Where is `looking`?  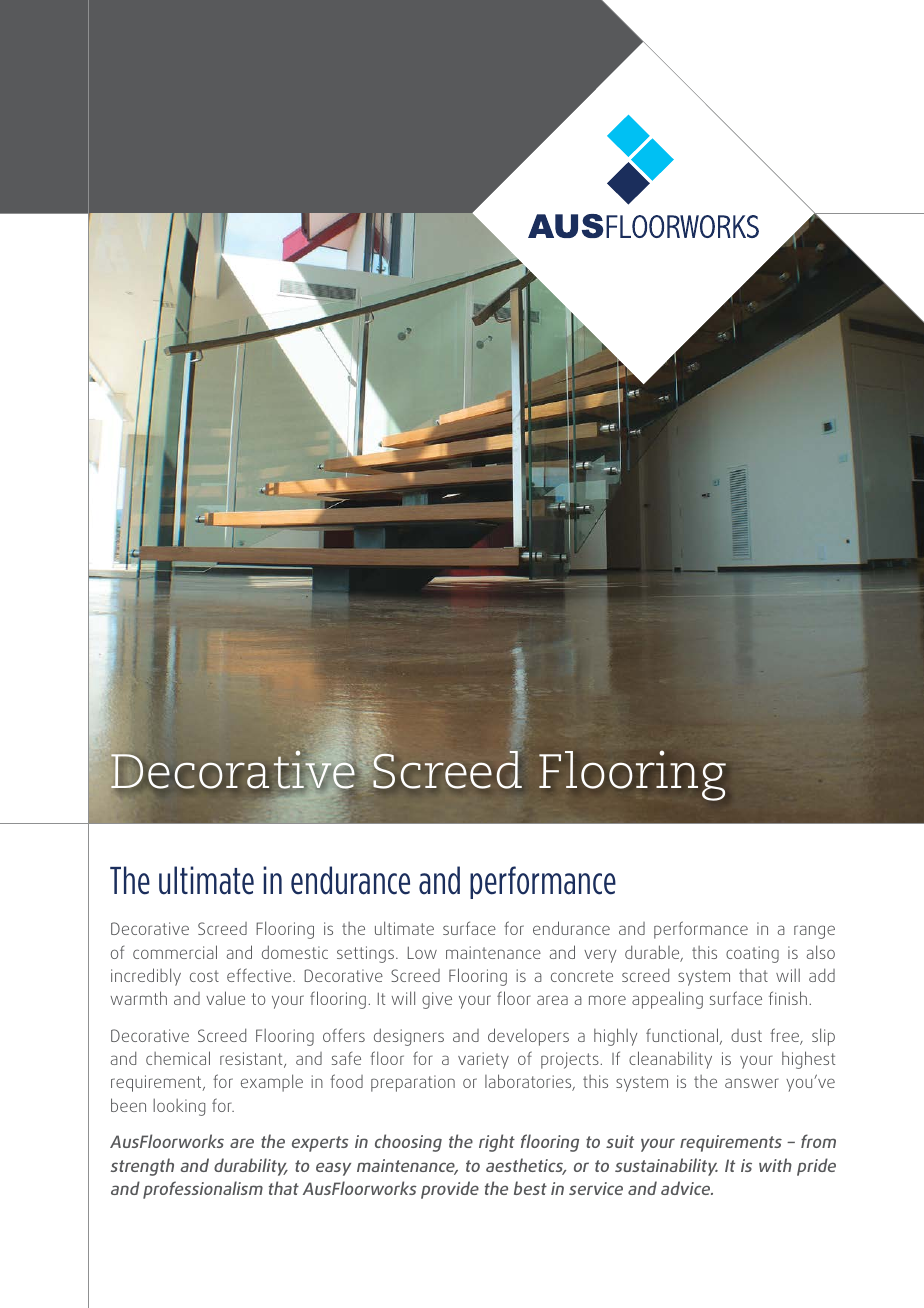 looking is located at coordinates (179, 1107).
